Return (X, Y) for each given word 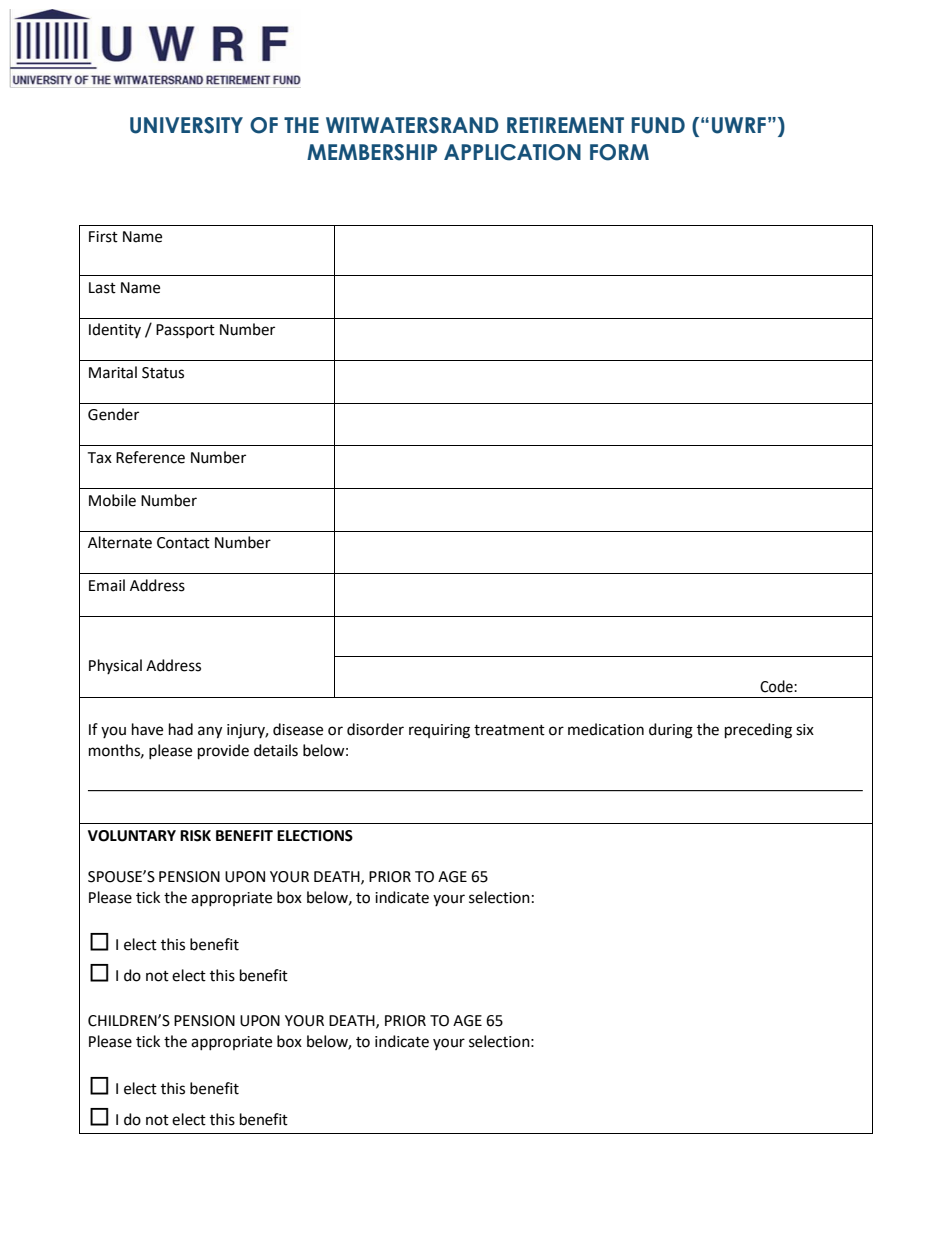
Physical (115, 666)
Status (163, 373)
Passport (185, 331)
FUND (658, 125)
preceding (758, 731)
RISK (195, 836)
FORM (619, 152)
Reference (150, 457)
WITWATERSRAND (412, 125)
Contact (183, 543)
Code (777, 686)
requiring (439, 731)
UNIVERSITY (186, 125)
